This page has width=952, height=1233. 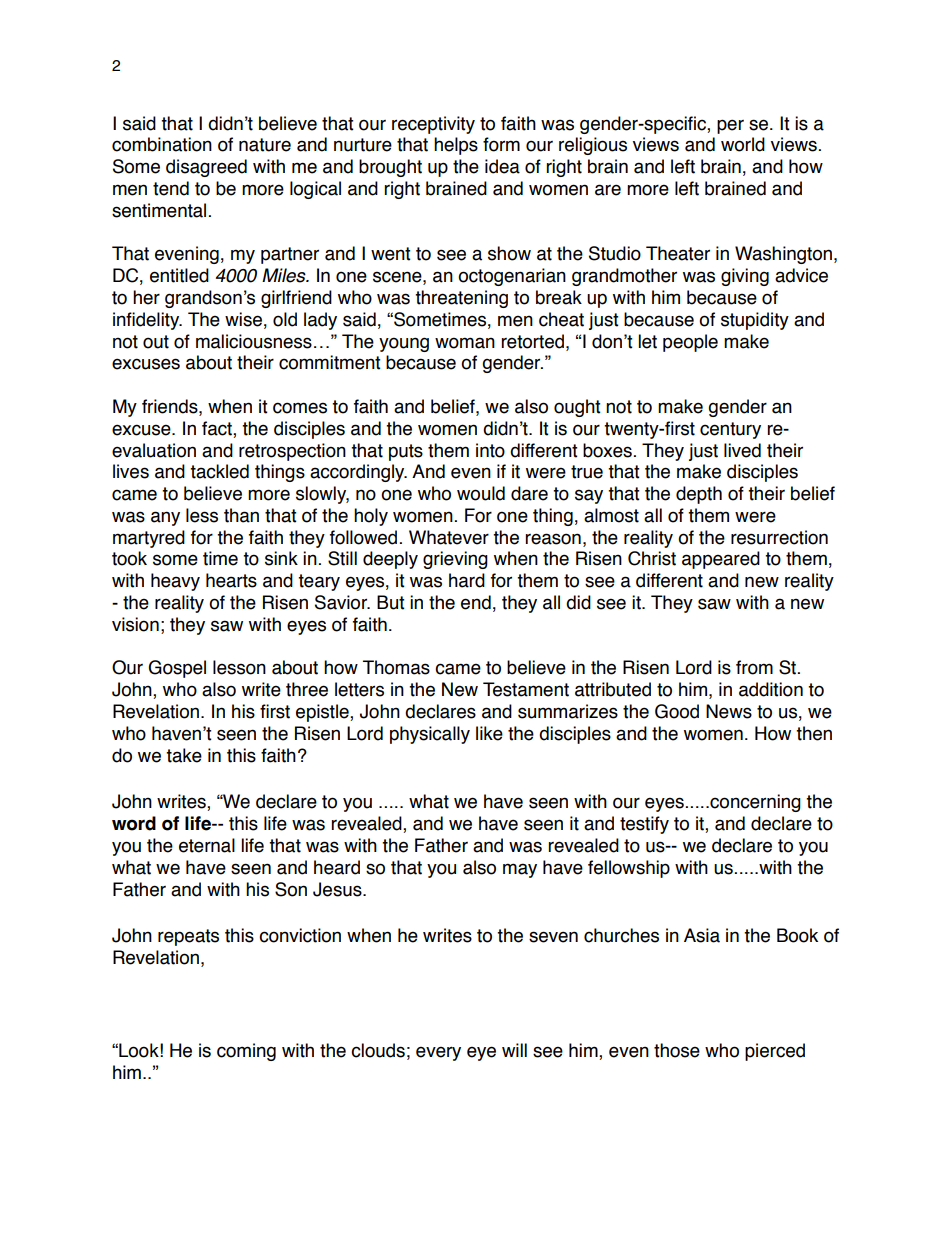 I want to click on hard, so click(x=467, y=580).
